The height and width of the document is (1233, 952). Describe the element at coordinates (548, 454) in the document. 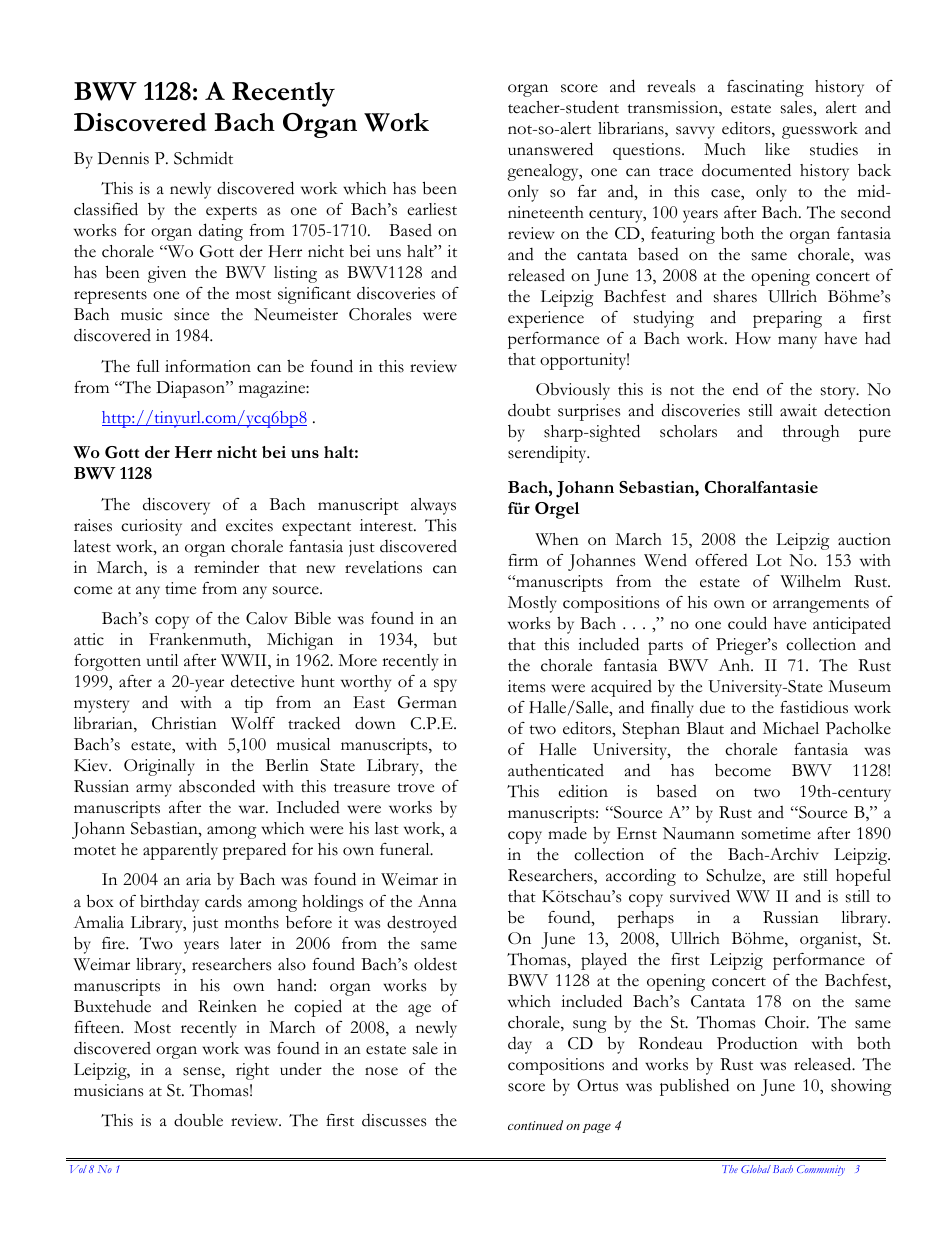

I see `serendipity` at that location.
